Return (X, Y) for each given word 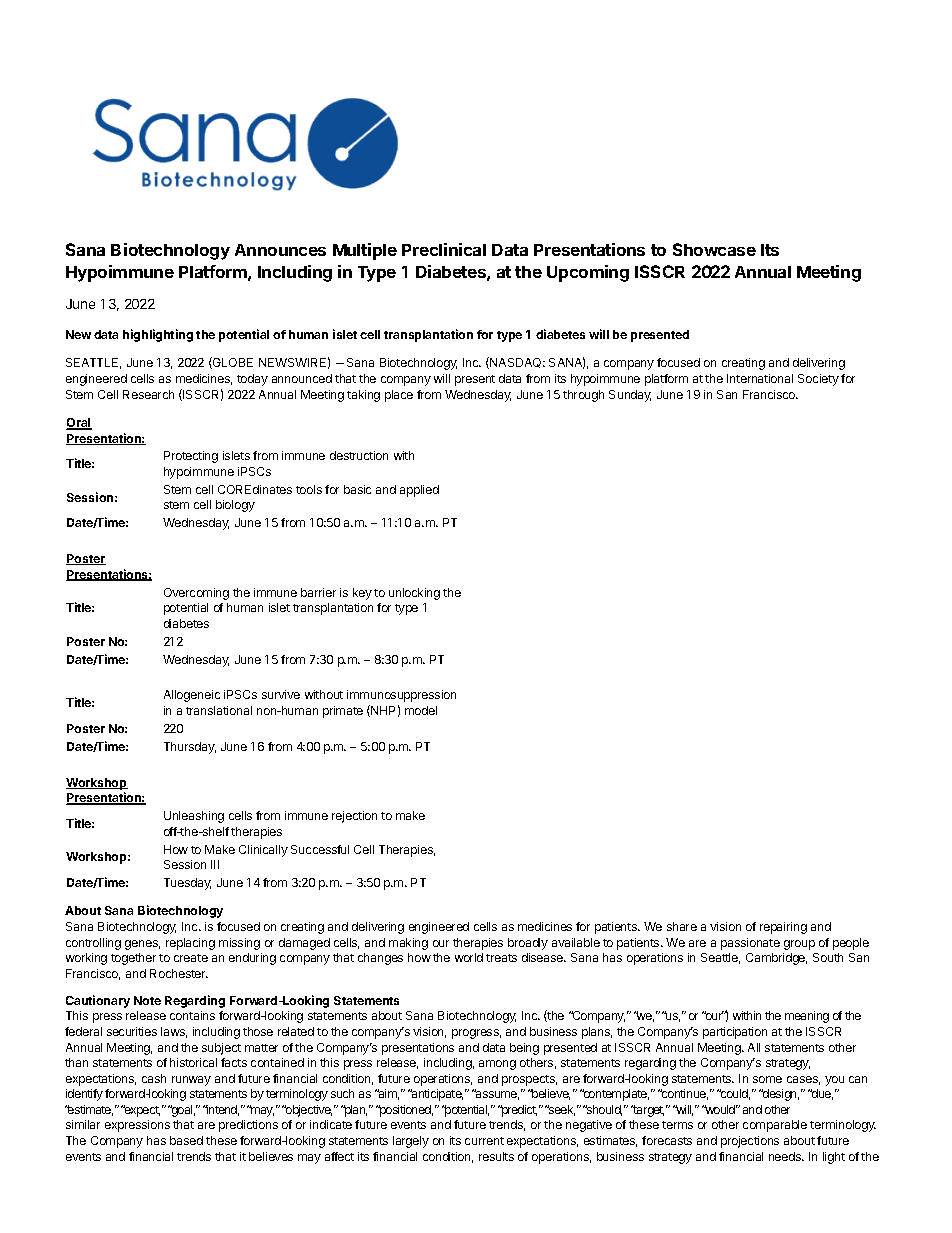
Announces (280, 250)
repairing (783, 928)
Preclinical (444, 249)
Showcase (714, 249)
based (186, 1140)
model (421, 710)
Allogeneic (192, 696)
